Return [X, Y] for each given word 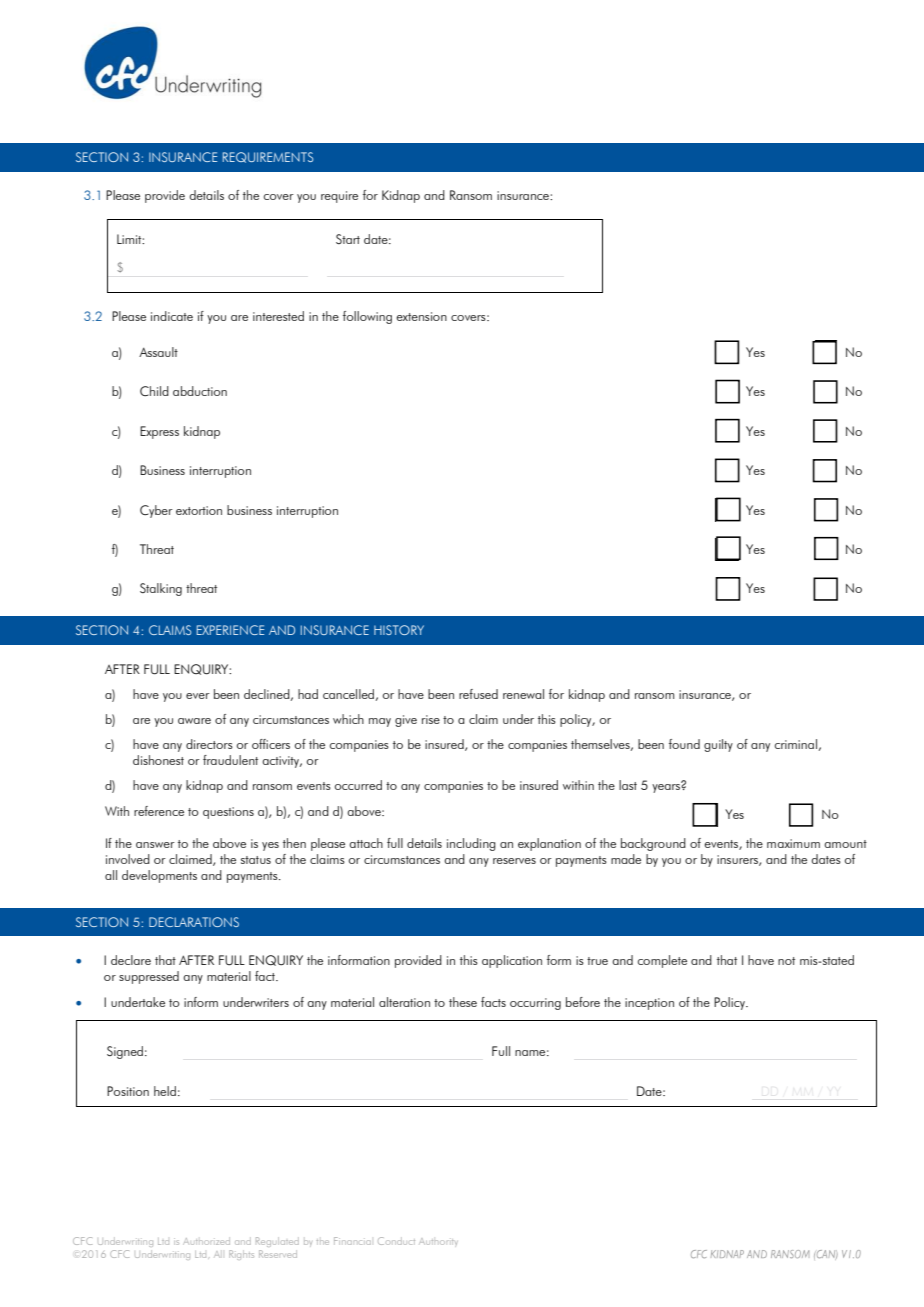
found [684, 744]
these [463, 1002]
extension [422, 316]
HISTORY [399, 630]
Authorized [206, 1241]
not [786, 961]
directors [209, 744]
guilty [718, 745]
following [367, 317]
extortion [199, 510]
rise [431, 719]
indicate [172, 316]
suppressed [149, 977]
